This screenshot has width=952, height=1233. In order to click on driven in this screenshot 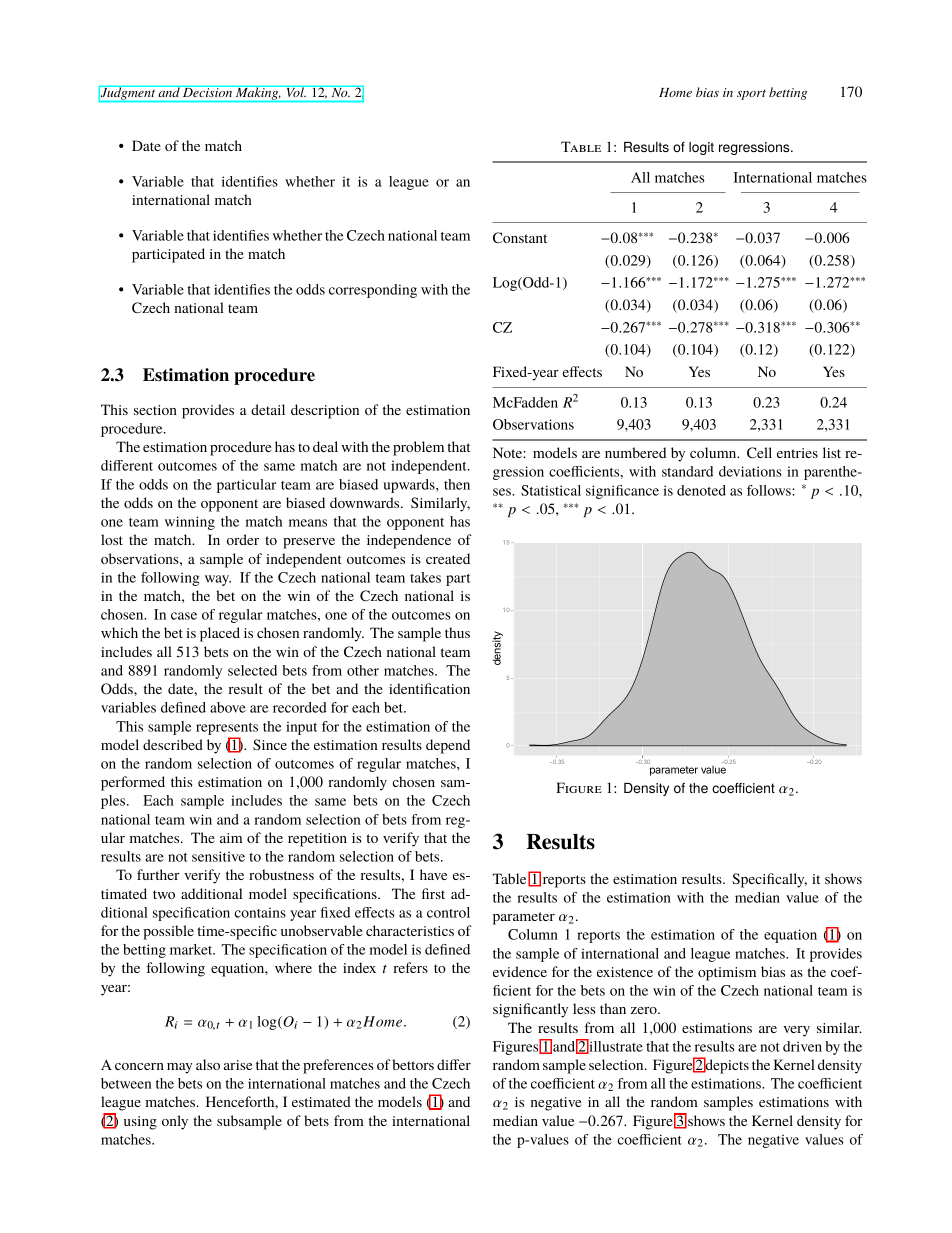, I will do `click(802, 1046)`.
